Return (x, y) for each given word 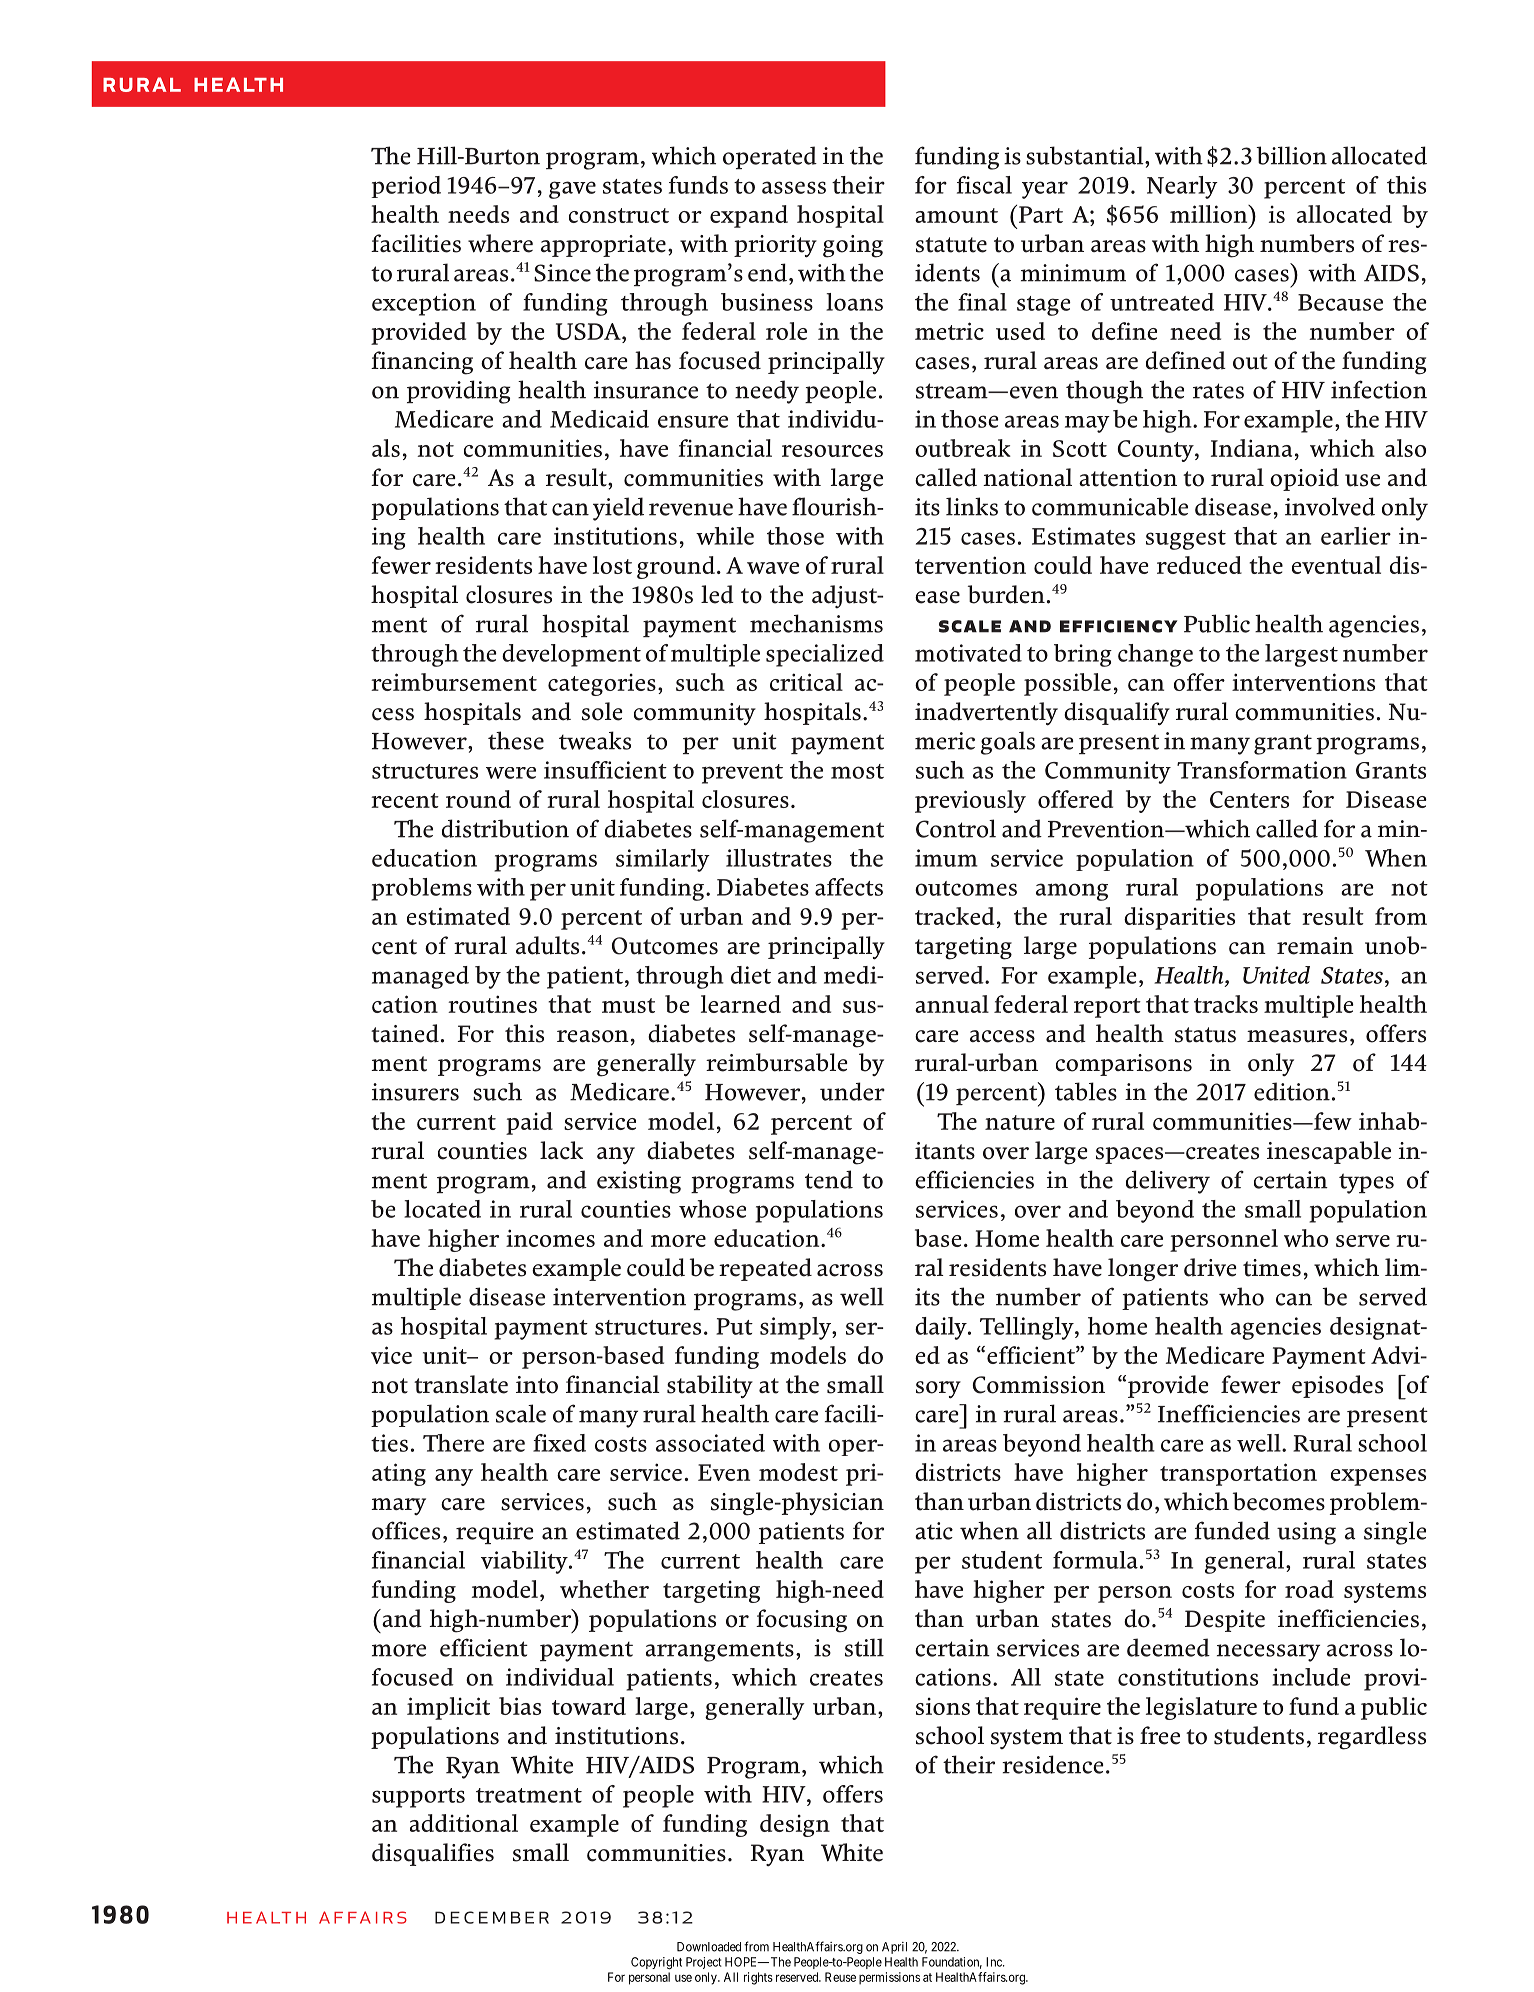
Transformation (1262, 770)
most (857, 771)
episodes (1337, 1386)
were (511, 773)
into (537, 1385)
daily (942, 1328)
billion (1291, 155)
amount (956, 215)
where (500, 243)
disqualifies (433, 1854)
